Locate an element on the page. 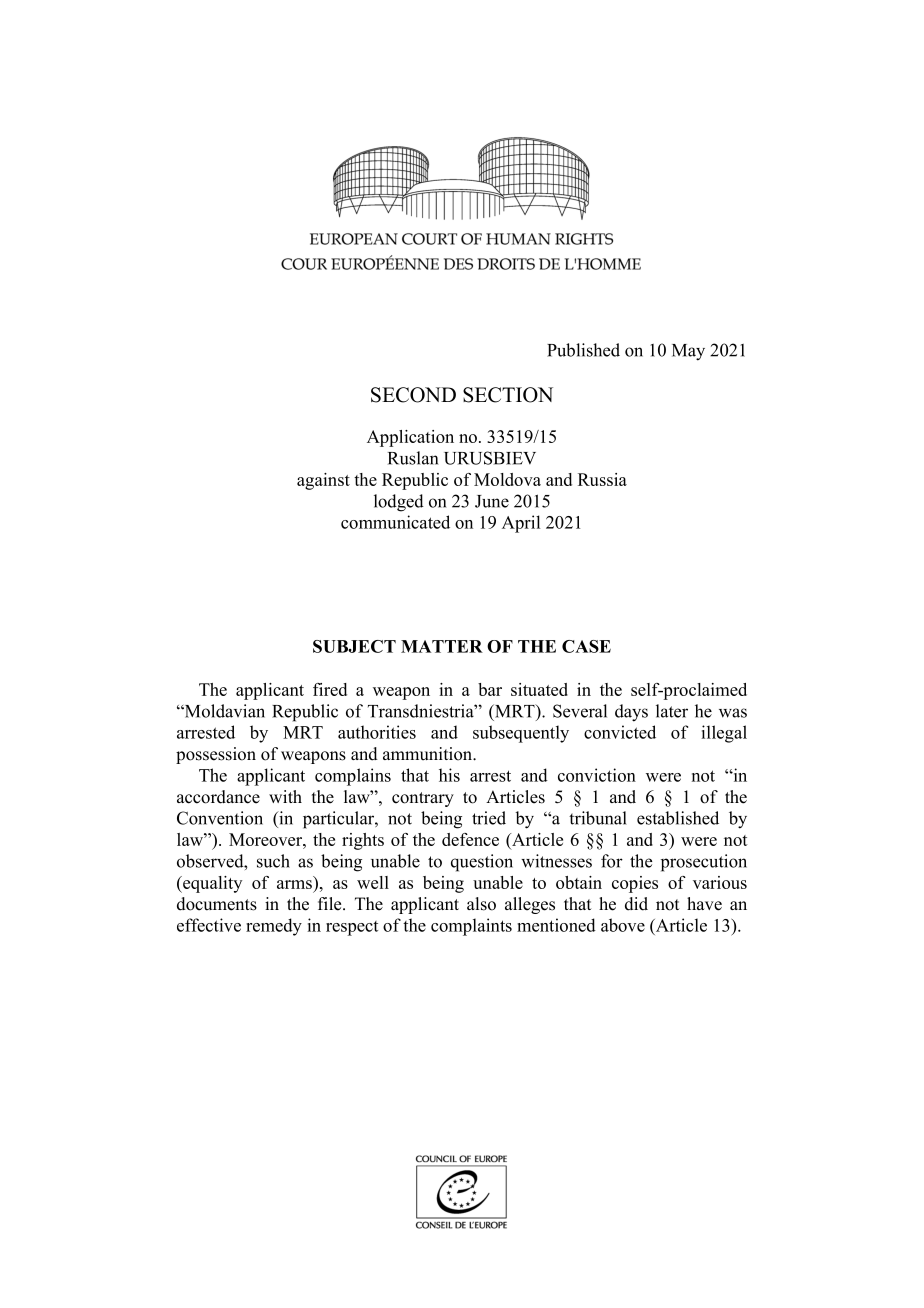 This document has width=924, height=1308. SECOND is located at coordinates (413, 395).
